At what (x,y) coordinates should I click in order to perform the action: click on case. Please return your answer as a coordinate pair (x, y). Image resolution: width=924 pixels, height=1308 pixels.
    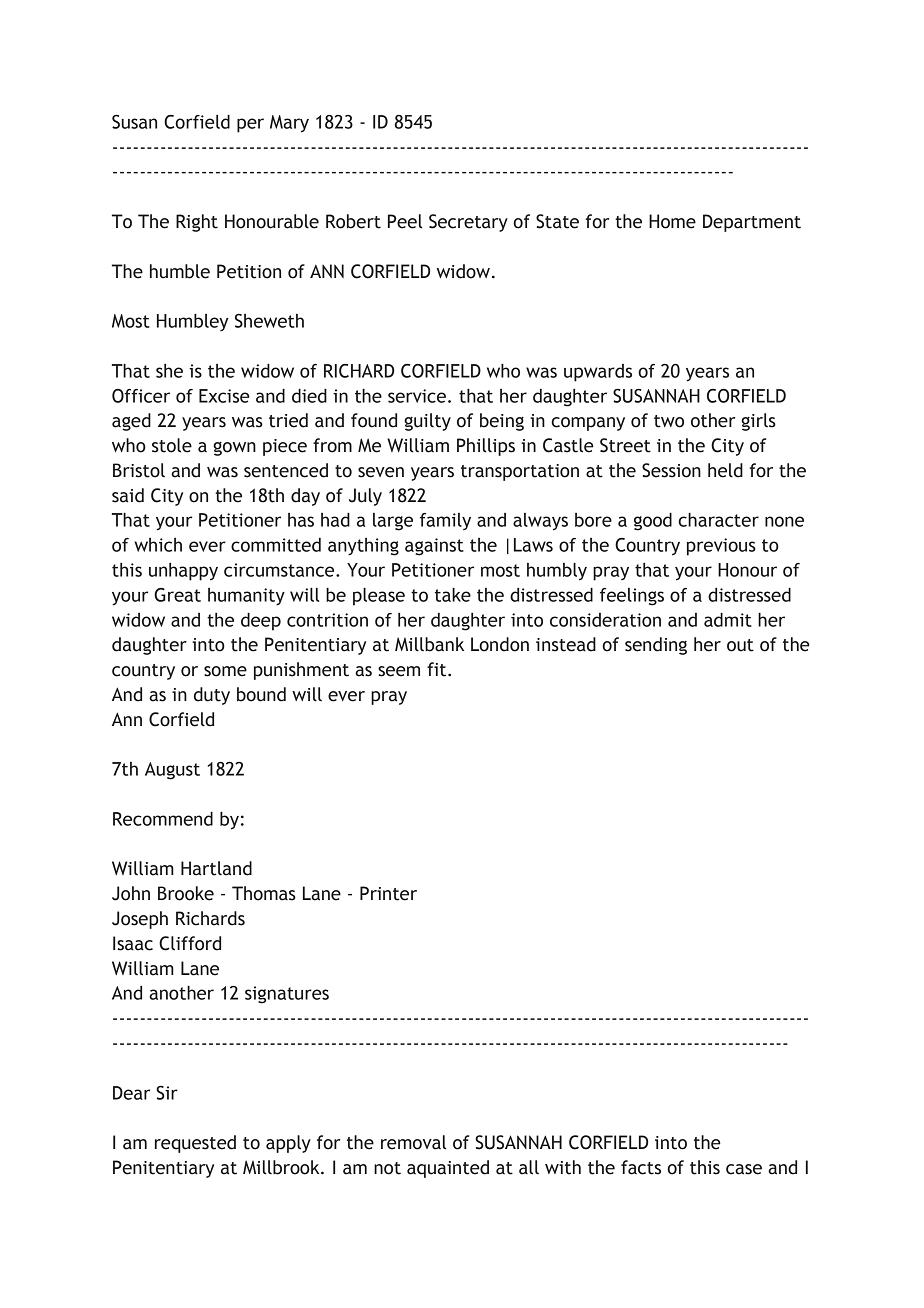
    Looking at the image, I should click on (744, 1169).
